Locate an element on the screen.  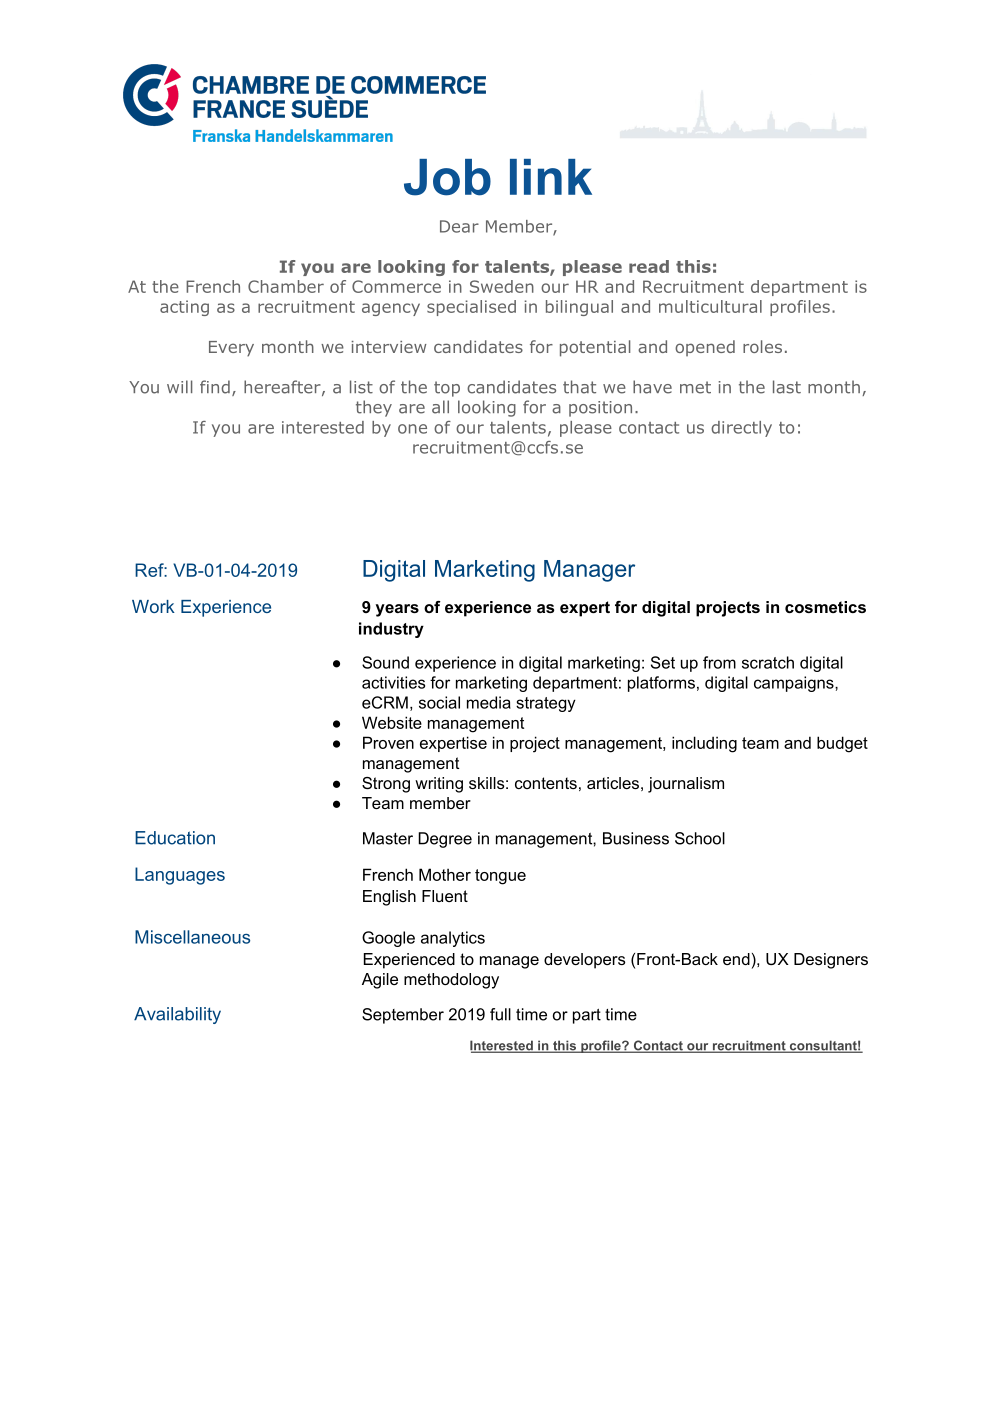
Availability is located at coordinates (177, 1015).
